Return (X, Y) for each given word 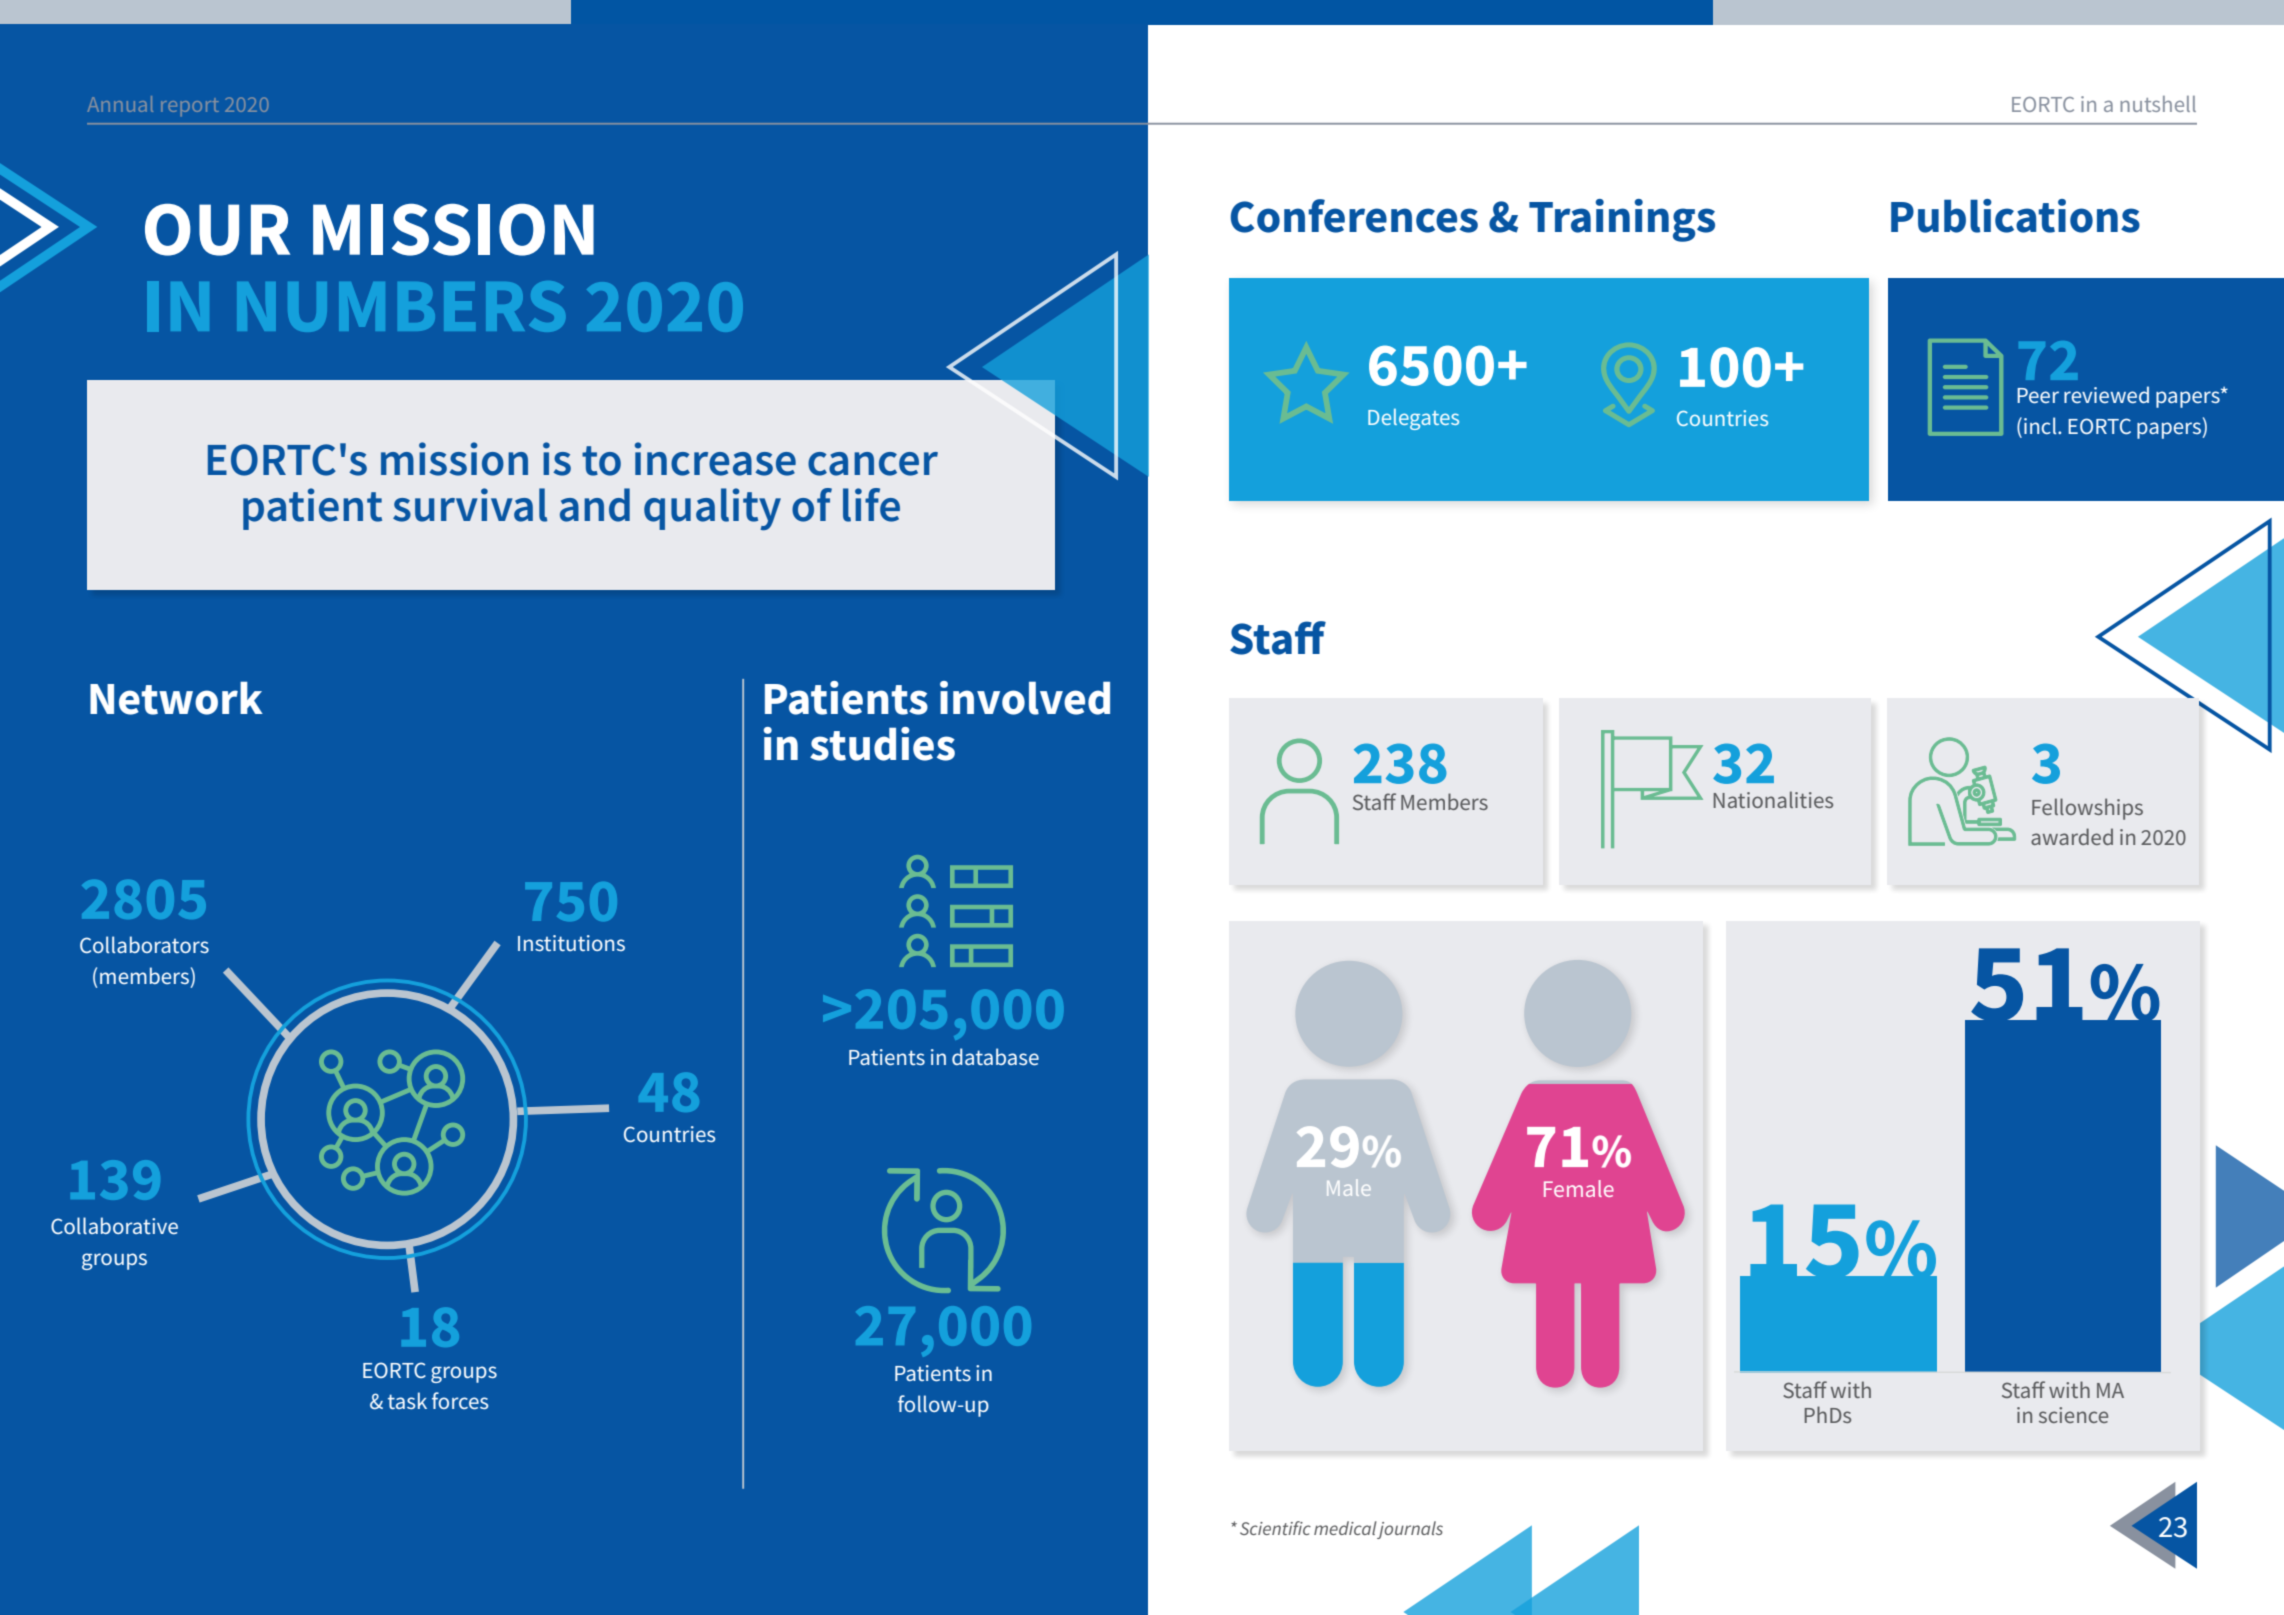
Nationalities (1773, 799)
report (190, 107)
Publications (2015, 216)
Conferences (1354, 216)
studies (882, 744)
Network (176, 698)
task (407, 1400)
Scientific (1275, 1528)
